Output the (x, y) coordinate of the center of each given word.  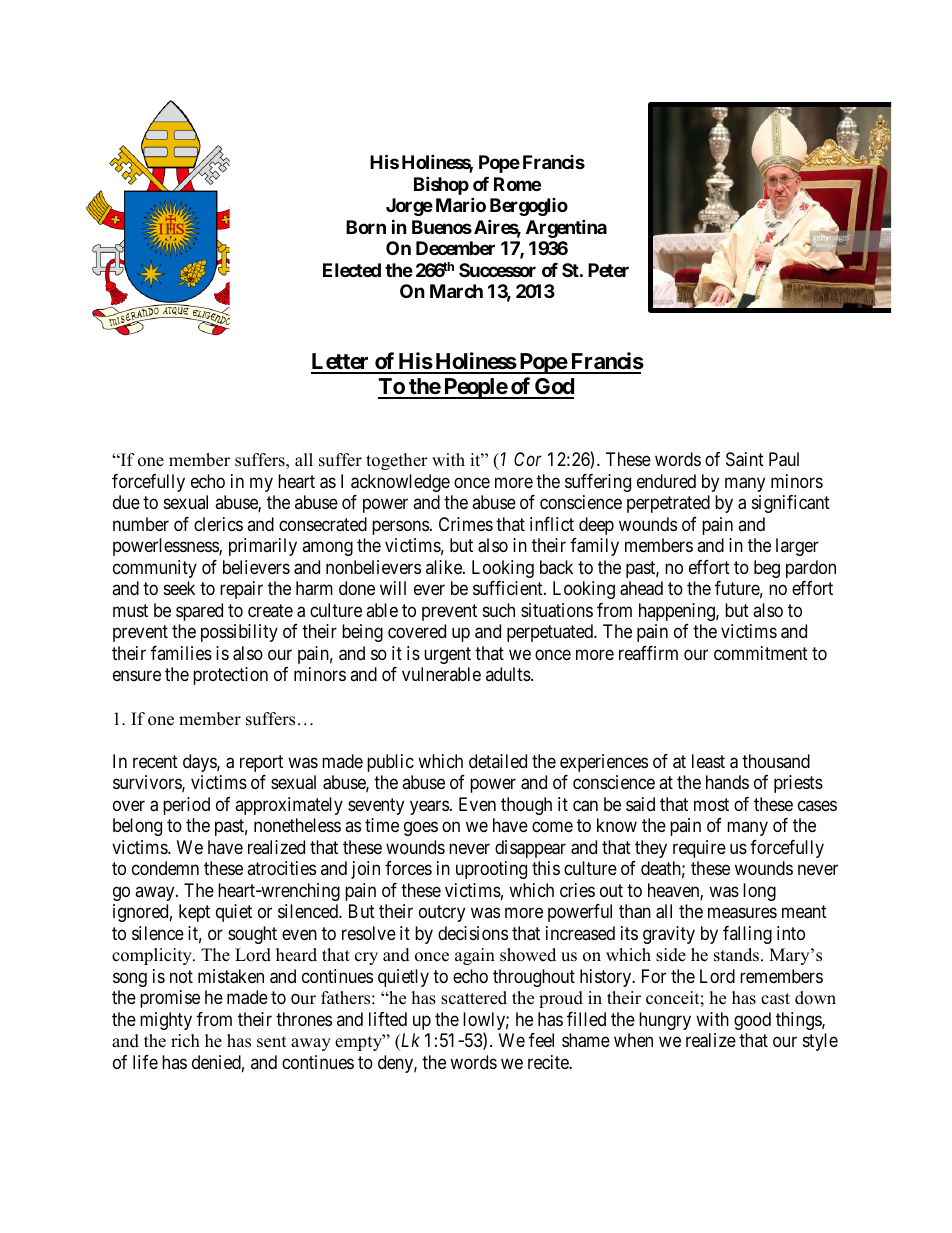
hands (727, 782)
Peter (608, 270)
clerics (218, 524)
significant (791, 504)
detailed (498, 761)
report (261, 763)
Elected (352, 270)
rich (185, 1041)
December (455, 248)
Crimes (466, 524)
